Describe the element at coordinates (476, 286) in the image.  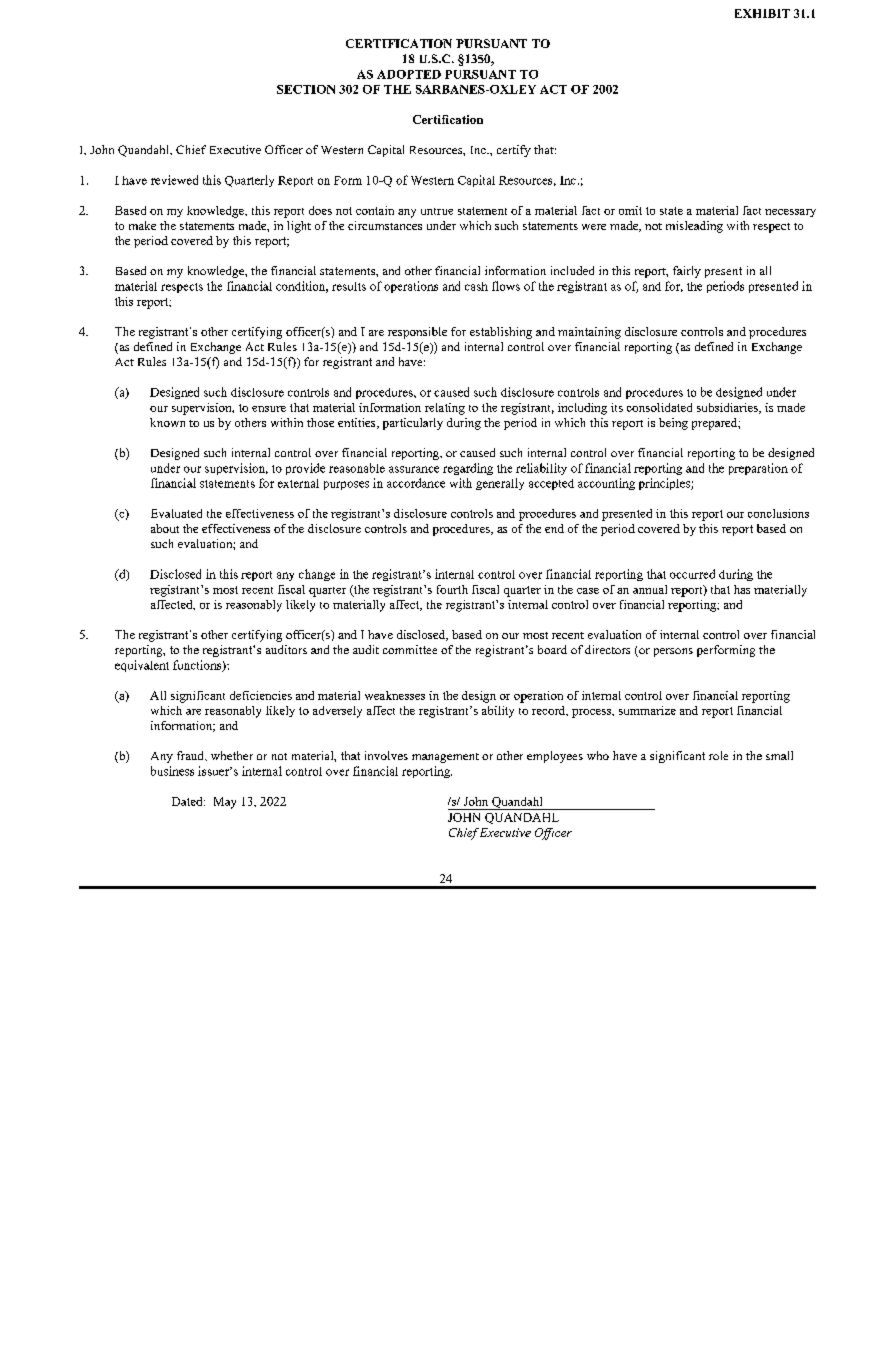
I see `cash` at that location.
